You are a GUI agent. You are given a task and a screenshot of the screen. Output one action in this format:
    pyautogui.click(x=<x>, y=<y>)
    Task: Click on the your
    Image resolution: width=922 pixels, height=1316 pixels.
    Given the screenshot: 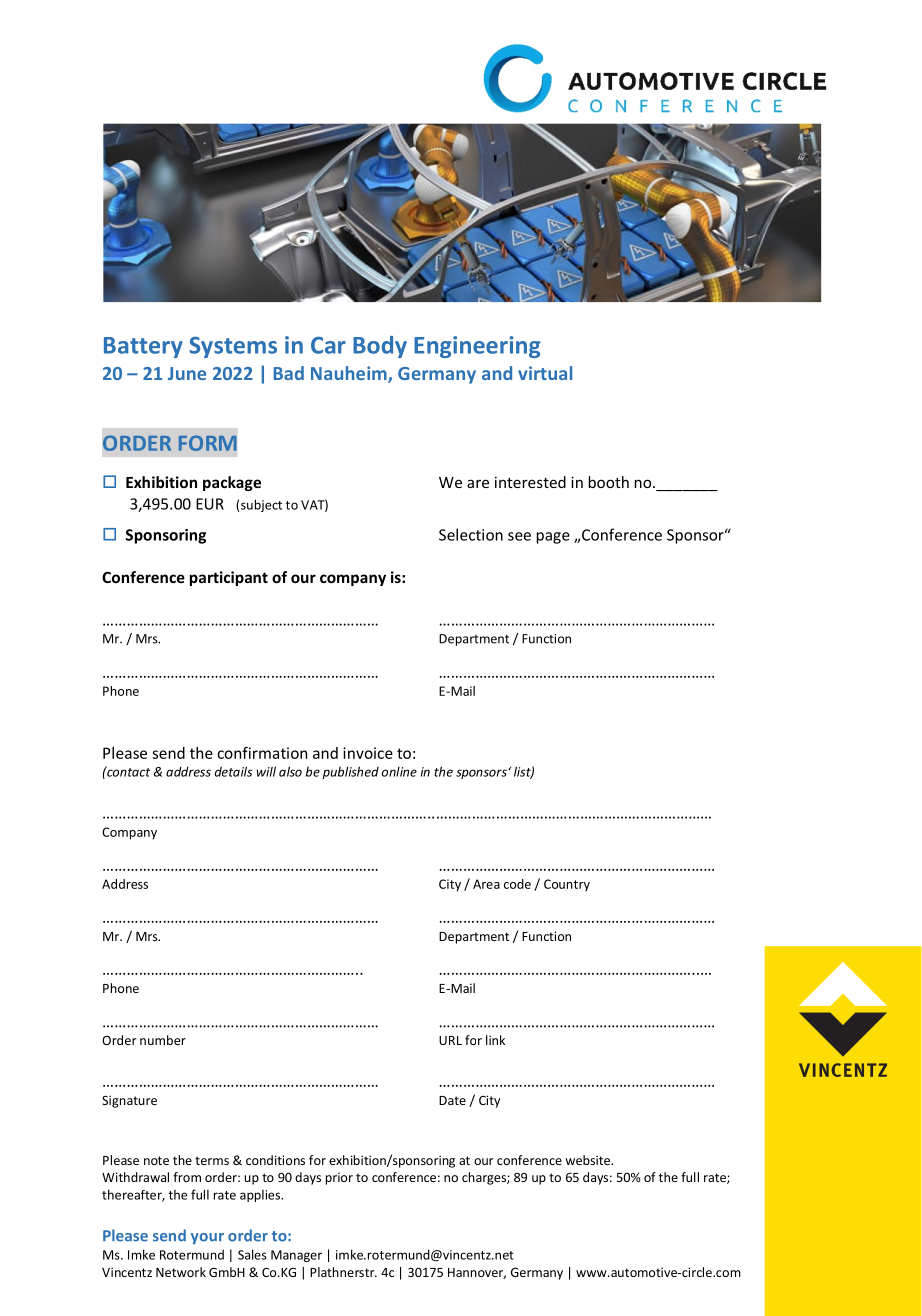 What is the action you would take?
    pyautogui.click(x=207, y=1238)
